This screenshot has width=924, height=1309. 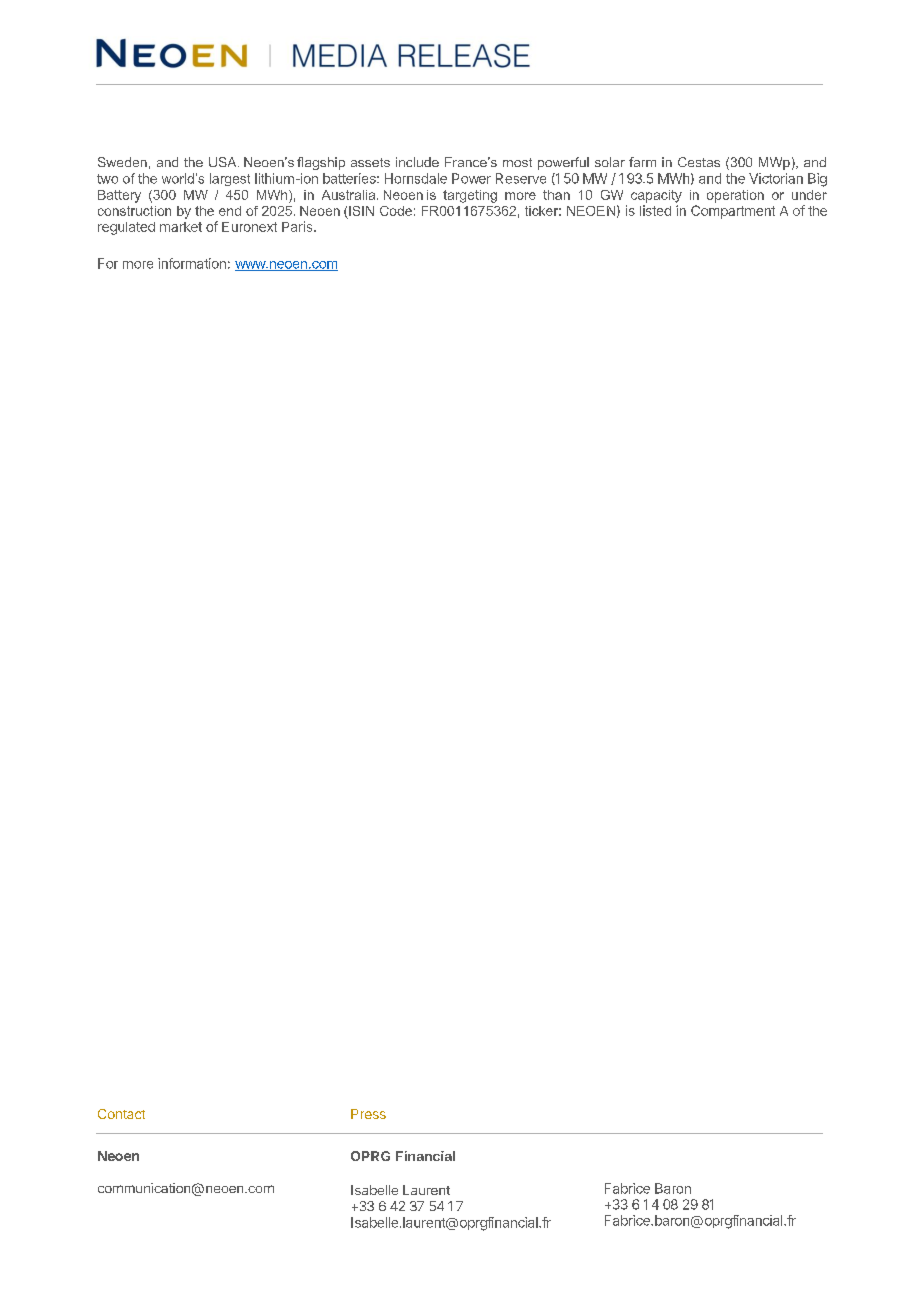 I want to click on largest, so click(x=230, y=179).
